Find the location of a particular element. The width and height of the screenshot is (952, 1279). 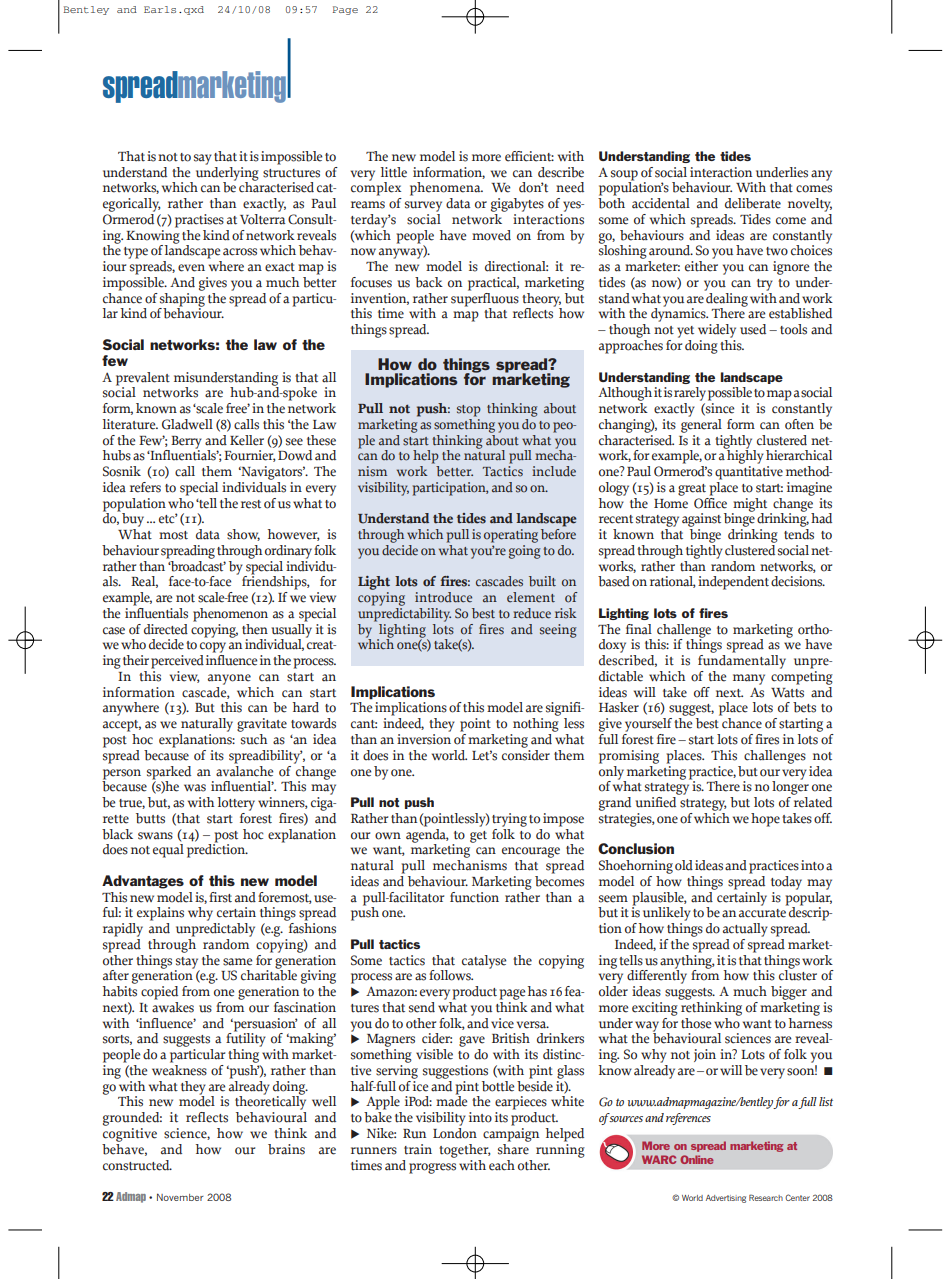

Advertising is located at coordinates (726, 1199).
